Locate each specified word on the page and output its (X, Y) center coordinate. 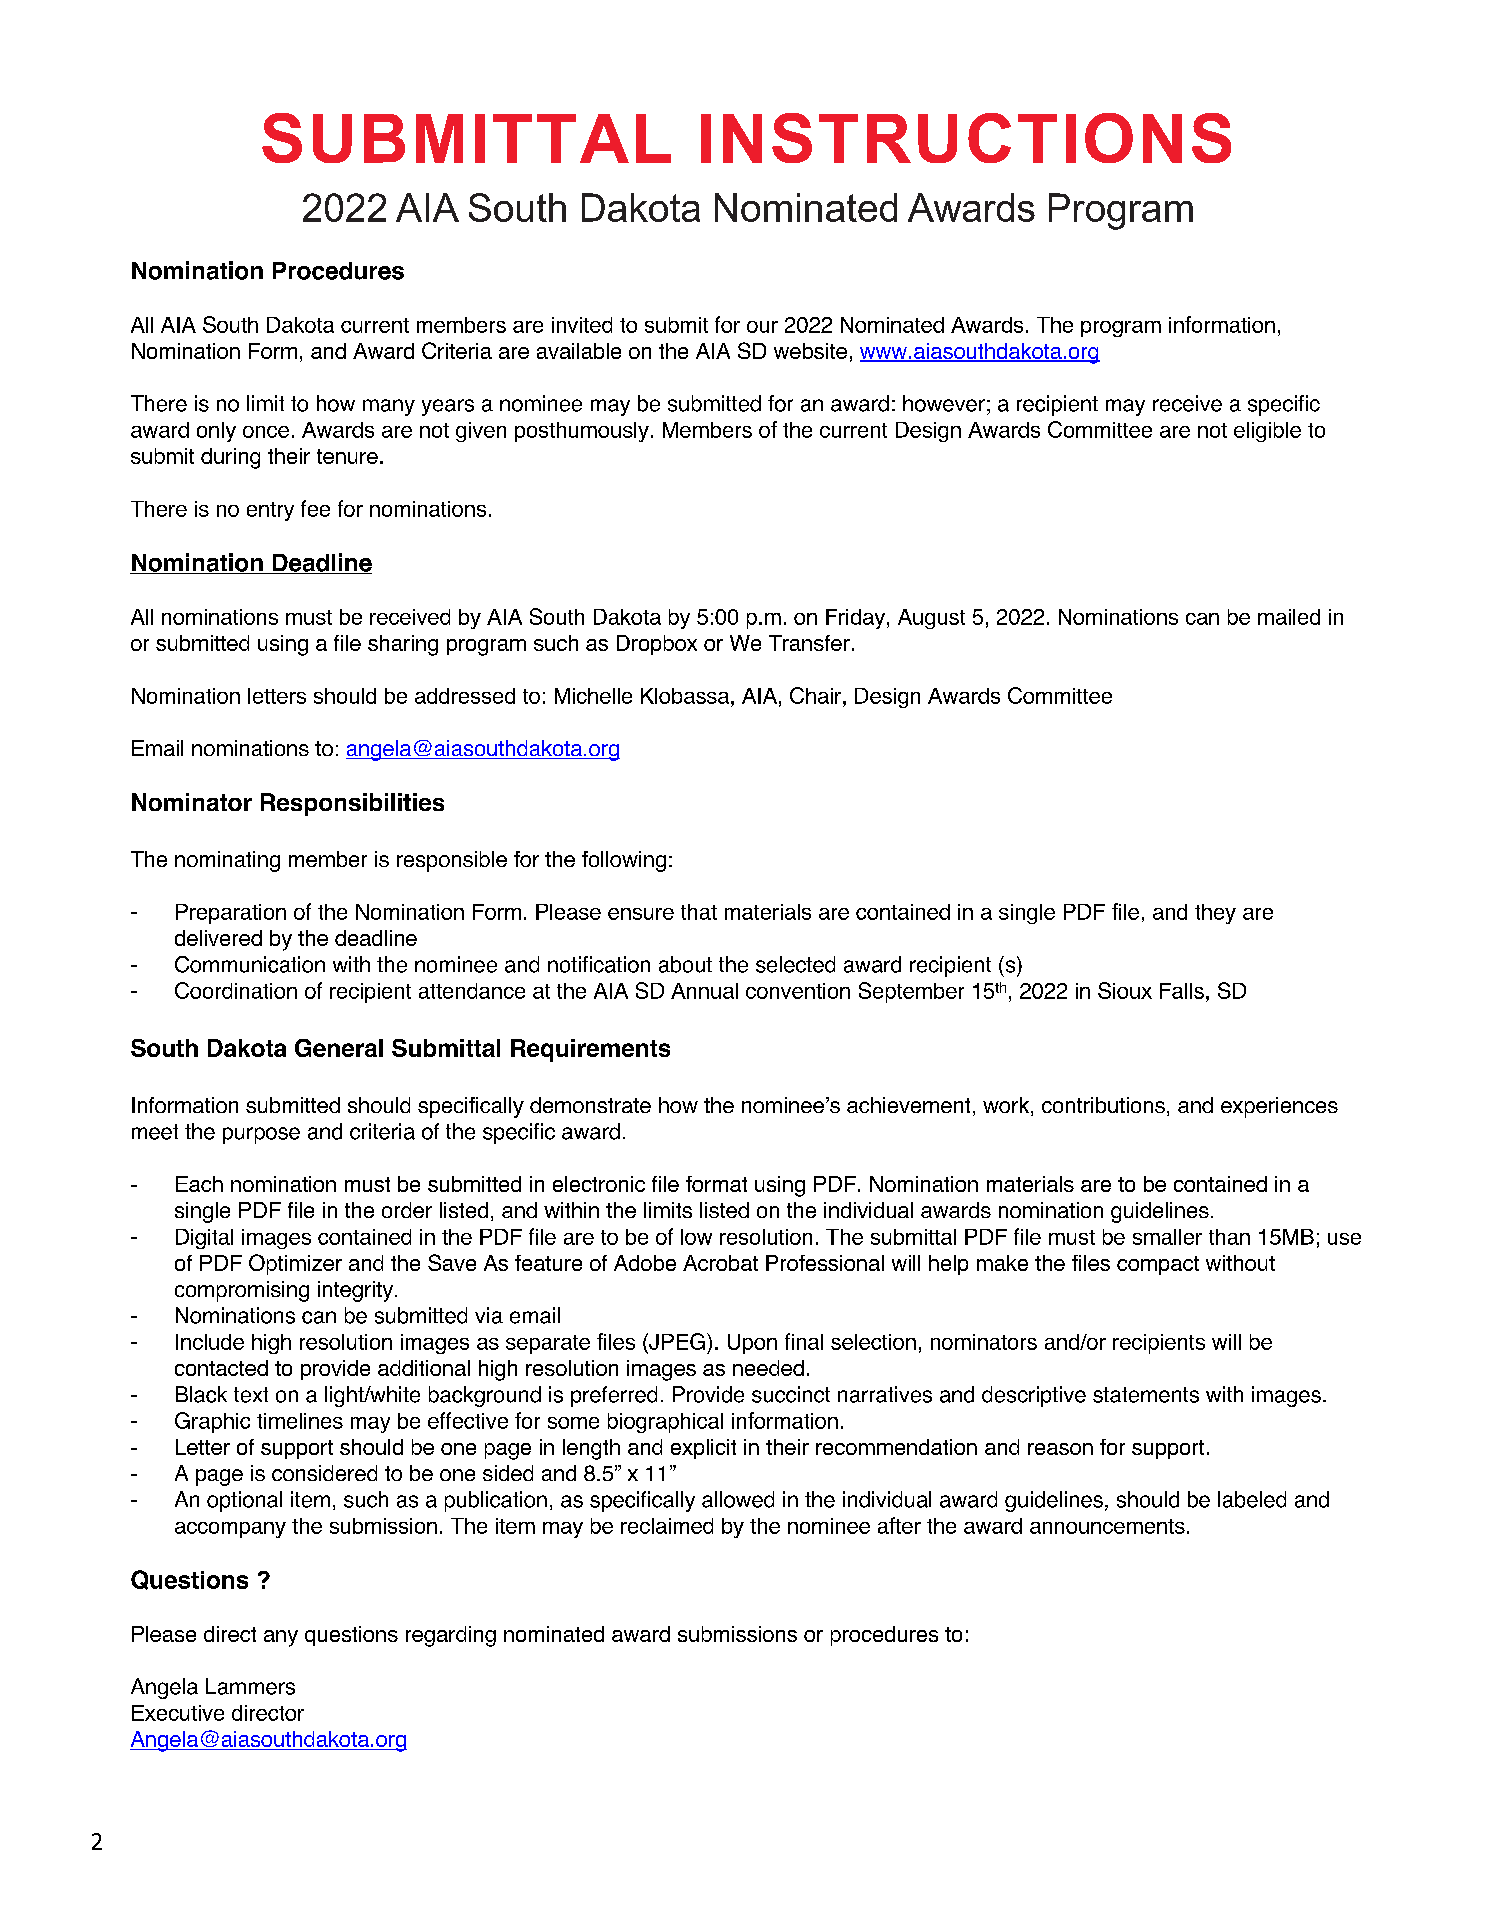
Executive (178, 1713)
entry (270, 511)
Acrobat (720, 1263)
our (762, 327)
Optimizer (295, 1264)
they (1215, 914)
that (699, 912)
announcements (1107, 1526)
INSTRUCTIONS (966, 138)
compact (1158, 1265)
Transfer (809, 643)
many (389, 407)
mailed (1289, 617)
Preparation (231, 914)
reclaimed (667, 1526)
